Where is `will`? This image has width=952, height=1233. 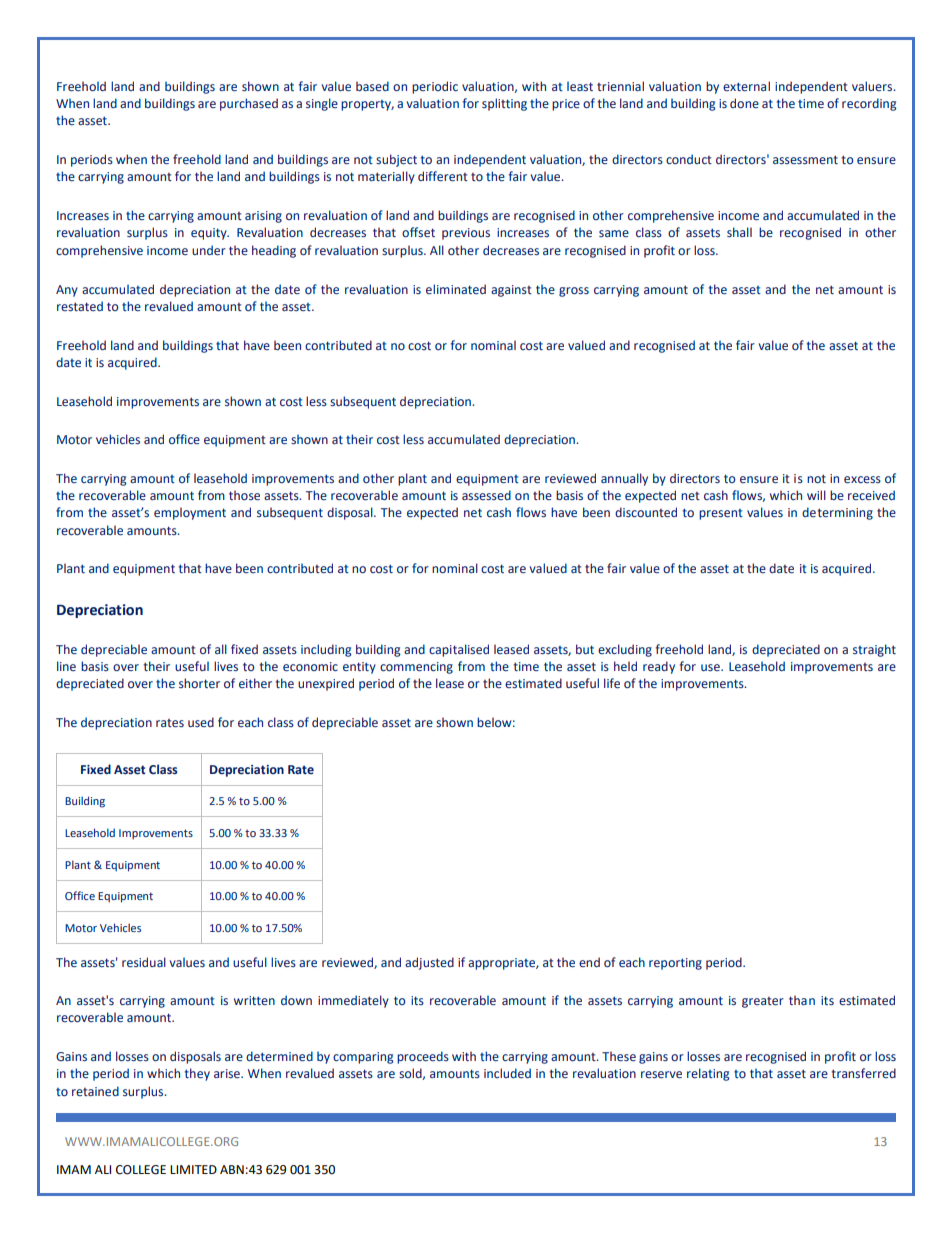
will is located at coordinates (816, 495).
